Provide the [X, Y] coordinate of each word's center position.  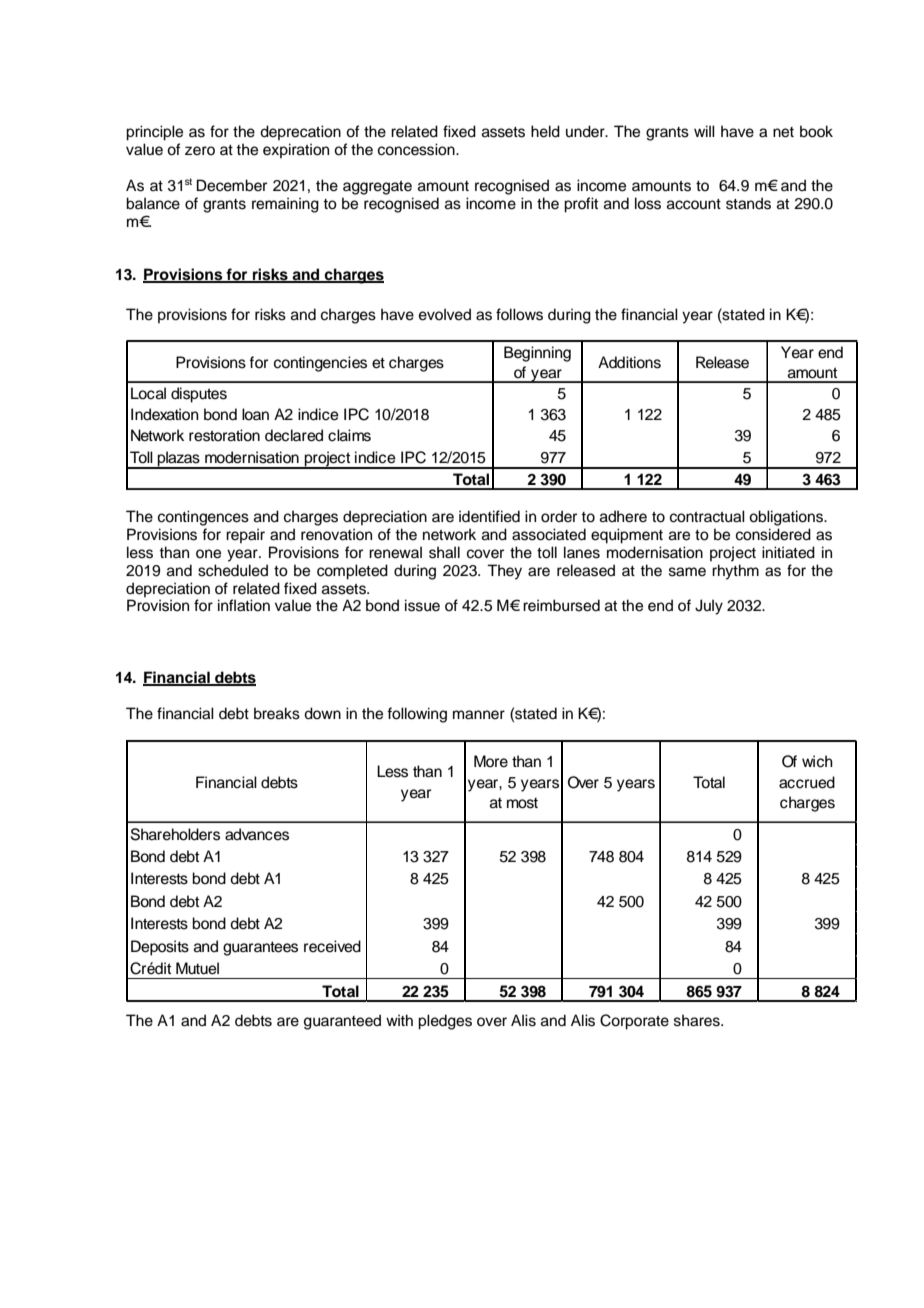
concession [417, 149]
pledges [445, 1022]
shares [698, 1020]
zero [200, 151]
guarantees [260, 948]
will [704, 131]
